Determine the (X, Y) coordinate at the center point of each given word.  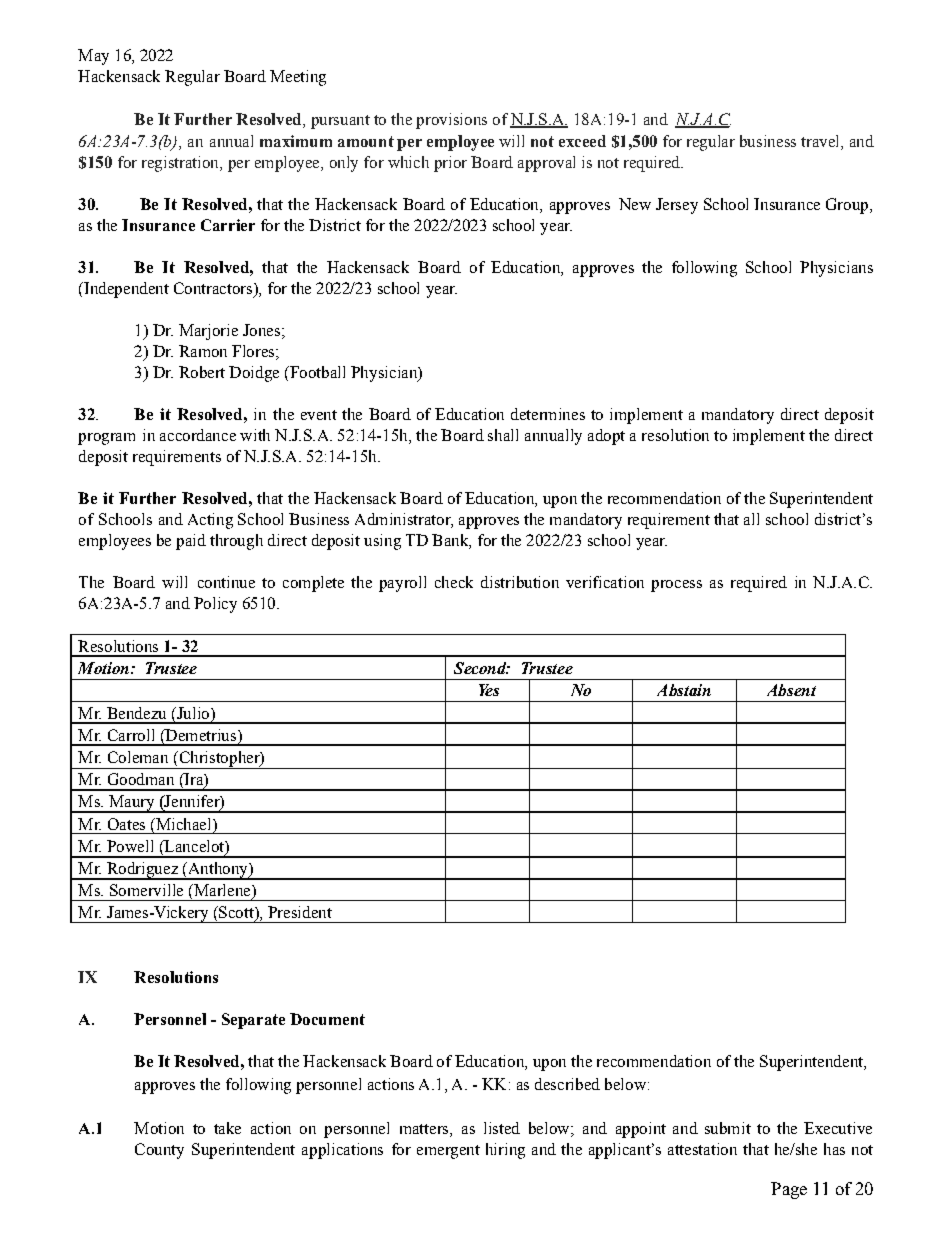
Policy (215, 605)
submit (728, 1128)
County (159, 1151)
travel (821, 141)
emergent (448, 1152)
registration (181, 164)
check (454, 582)
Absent (791, 690)
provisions (451, 121)
